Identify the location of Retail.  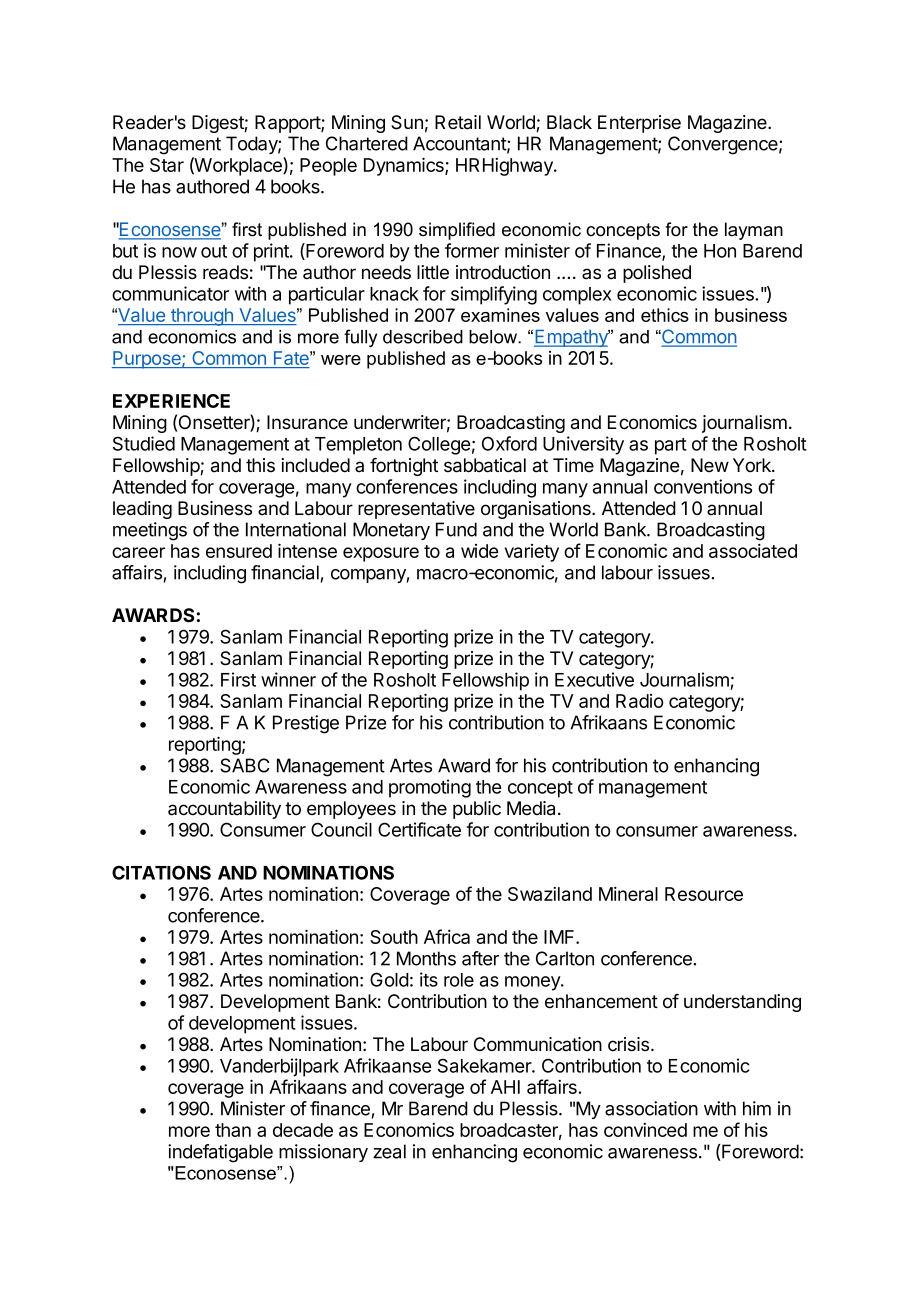
(458, 122).
